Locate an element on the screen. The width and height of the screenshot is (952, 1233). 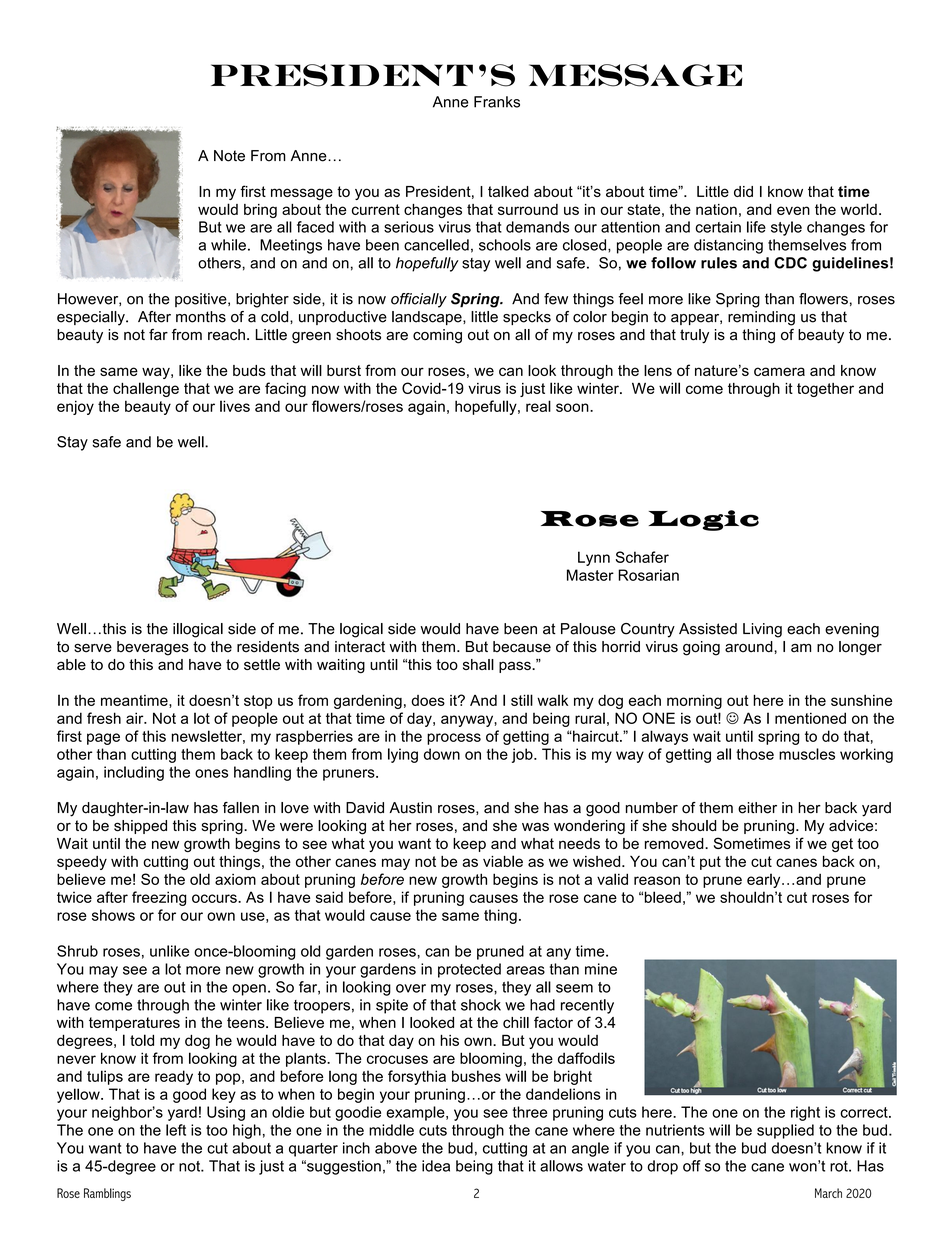
shall is located at coordinates (478, 664).
